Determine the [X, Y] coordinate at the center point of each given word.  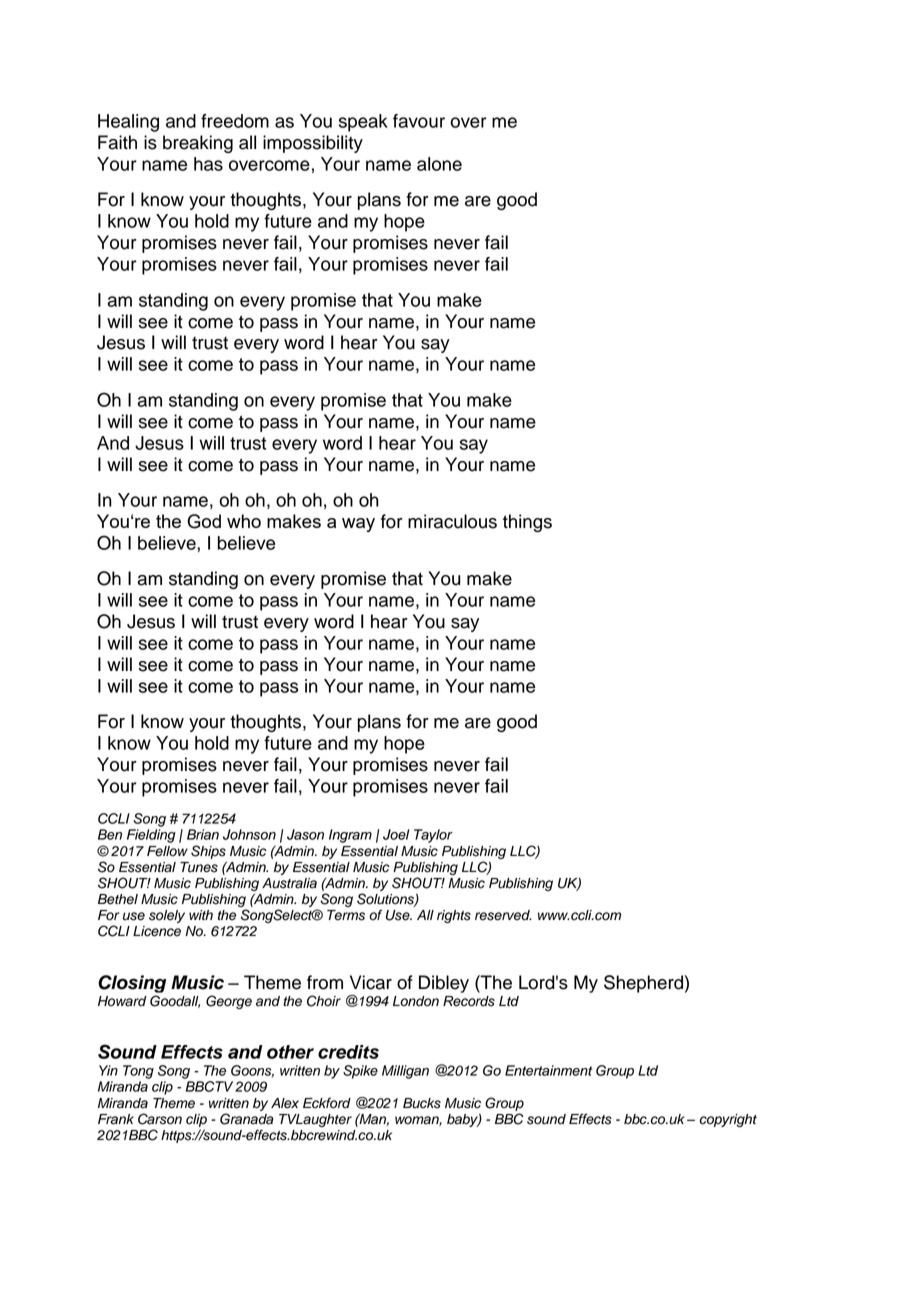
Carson [160, 1119]
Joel [396, 834]
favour [419, 121]
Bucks [422, 1103]
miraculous [452, 521]
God [204, 521]
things [527, 523]
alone [439, 164]
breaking [198, 144]
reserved [503, 915]
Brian [203, 834]
